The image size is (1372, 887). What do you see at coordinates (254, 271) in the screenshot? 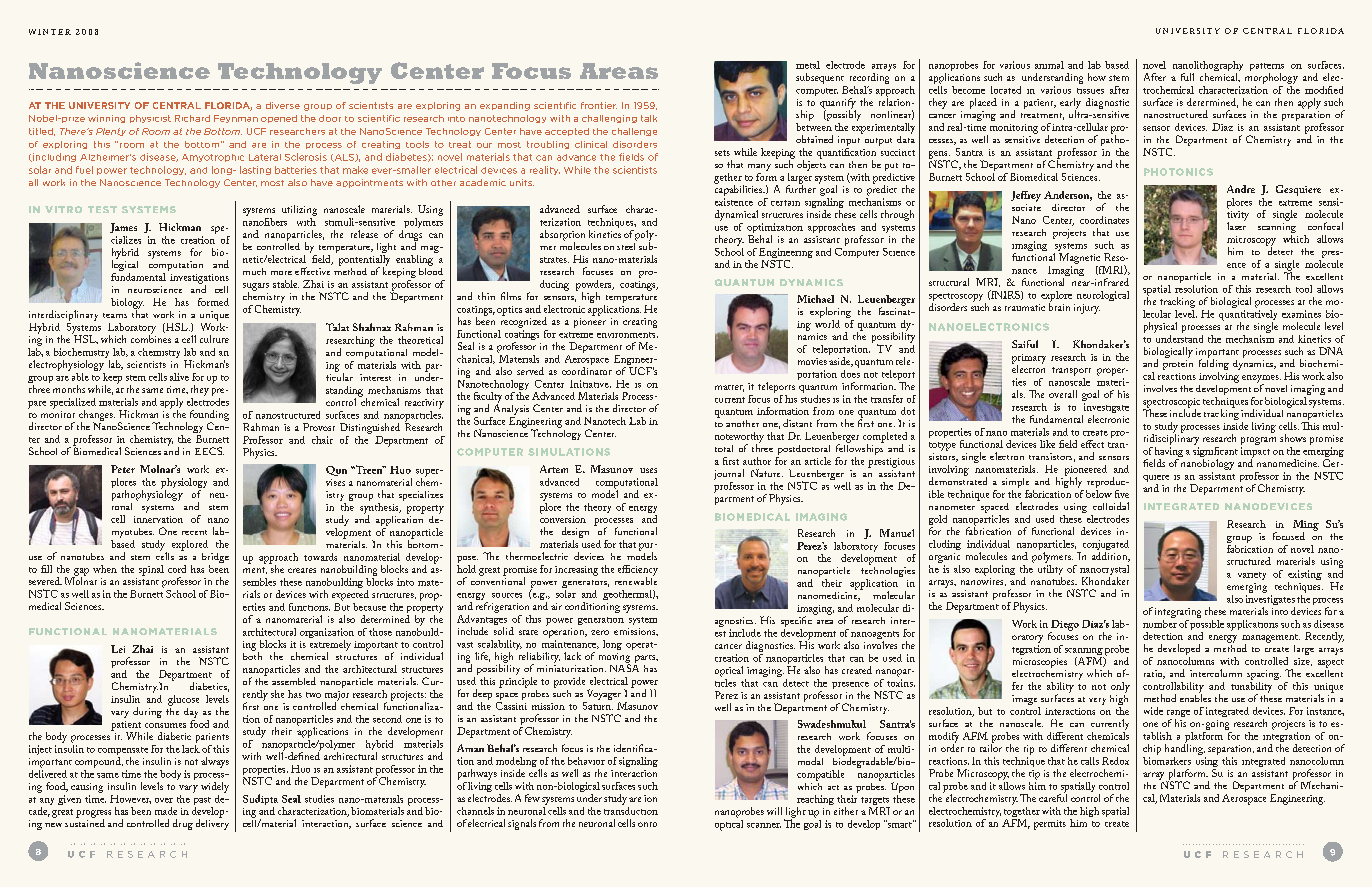
I see `much` at bounding box center [254, 271].
